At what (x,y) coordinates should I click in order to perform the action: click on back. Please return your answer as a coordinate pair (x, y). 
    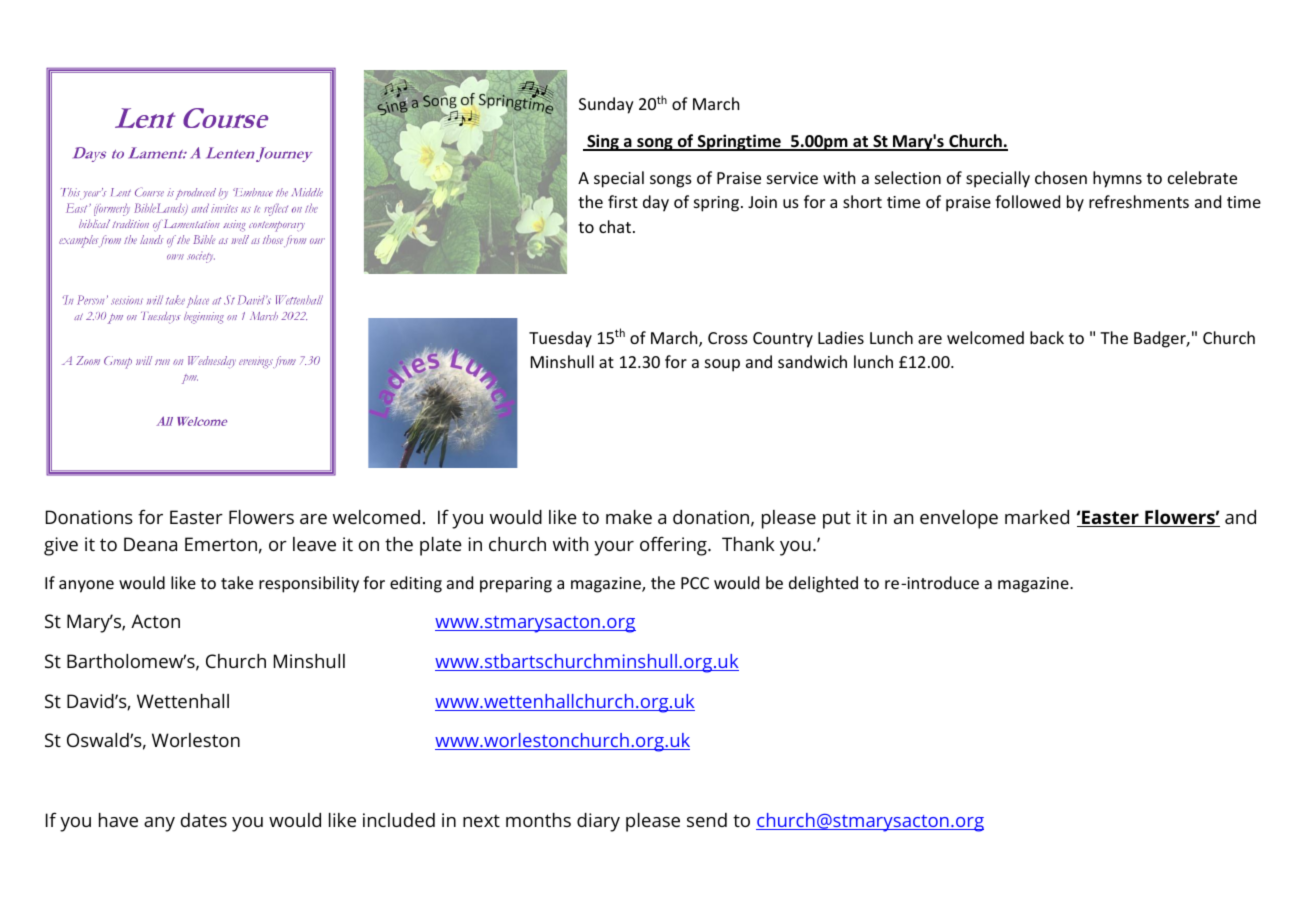
    Looking at the image, I should click on (1047, 337).
